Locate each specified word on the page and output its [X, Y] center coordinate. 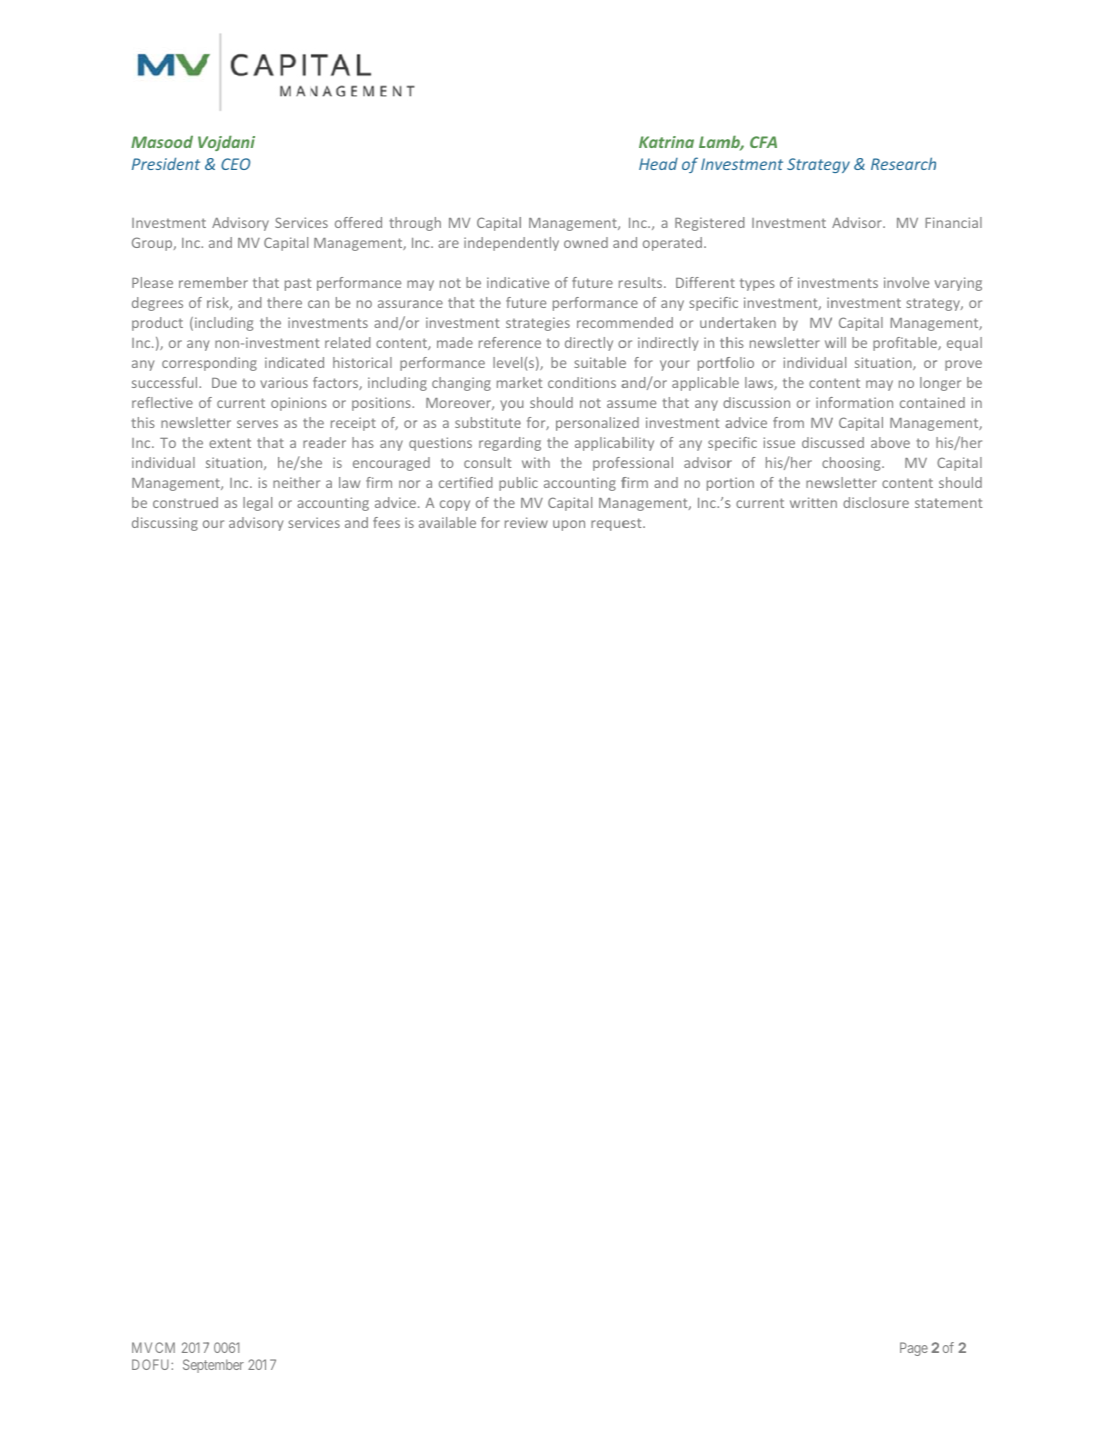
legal [257, 504]
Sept [195, 1366]
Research [903, 163]
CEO [235, 164]
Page [914, 1349]
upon [569, 525]
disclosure [876, 502]
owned [586, 242]
